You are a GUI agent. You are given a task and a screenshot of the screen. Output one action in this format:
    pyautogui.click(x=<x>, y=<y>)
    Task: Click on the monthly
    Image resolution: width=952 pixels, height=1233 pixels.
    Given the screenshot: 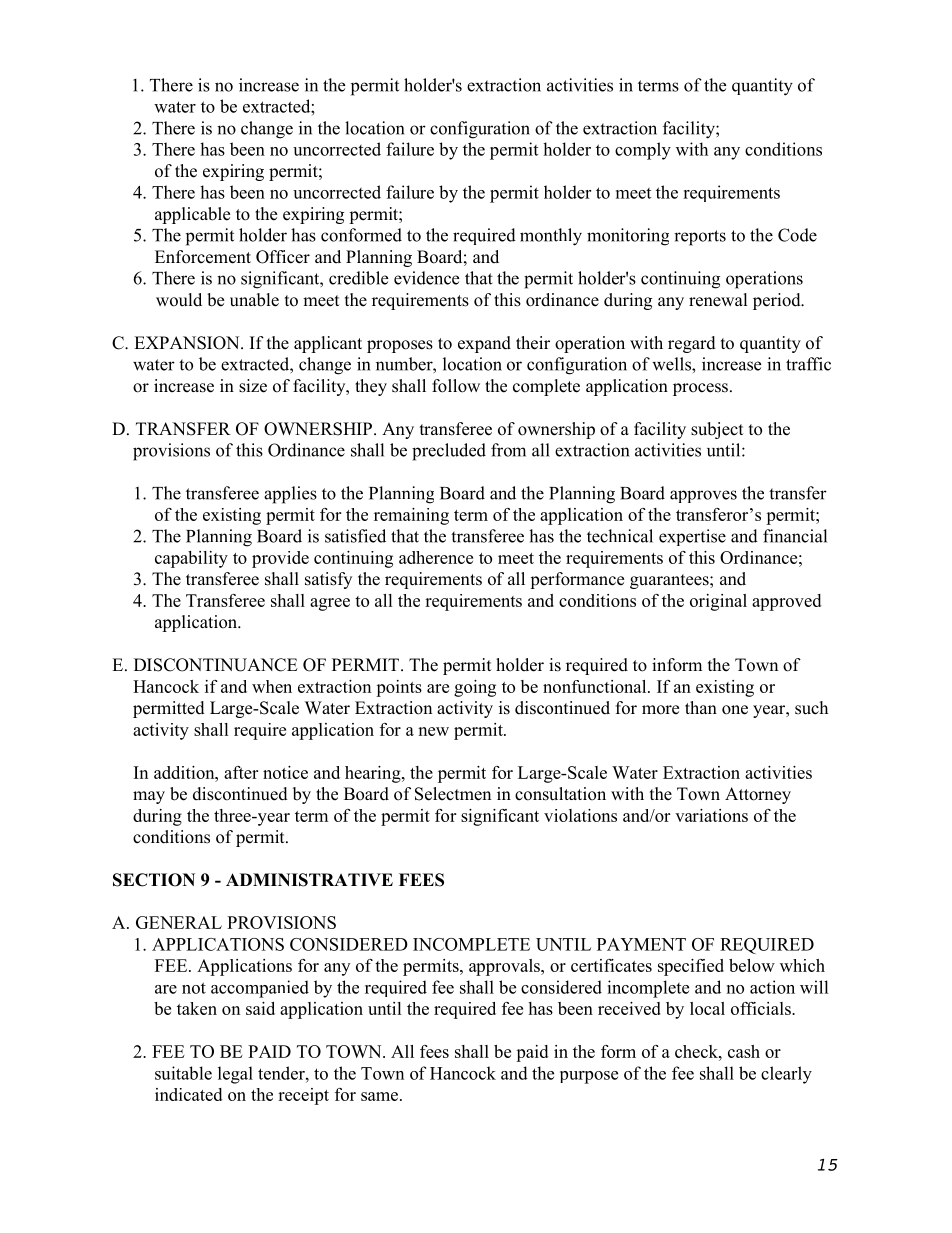 What is the action you would take?
    pyautogui.click(x=551, y=237)
